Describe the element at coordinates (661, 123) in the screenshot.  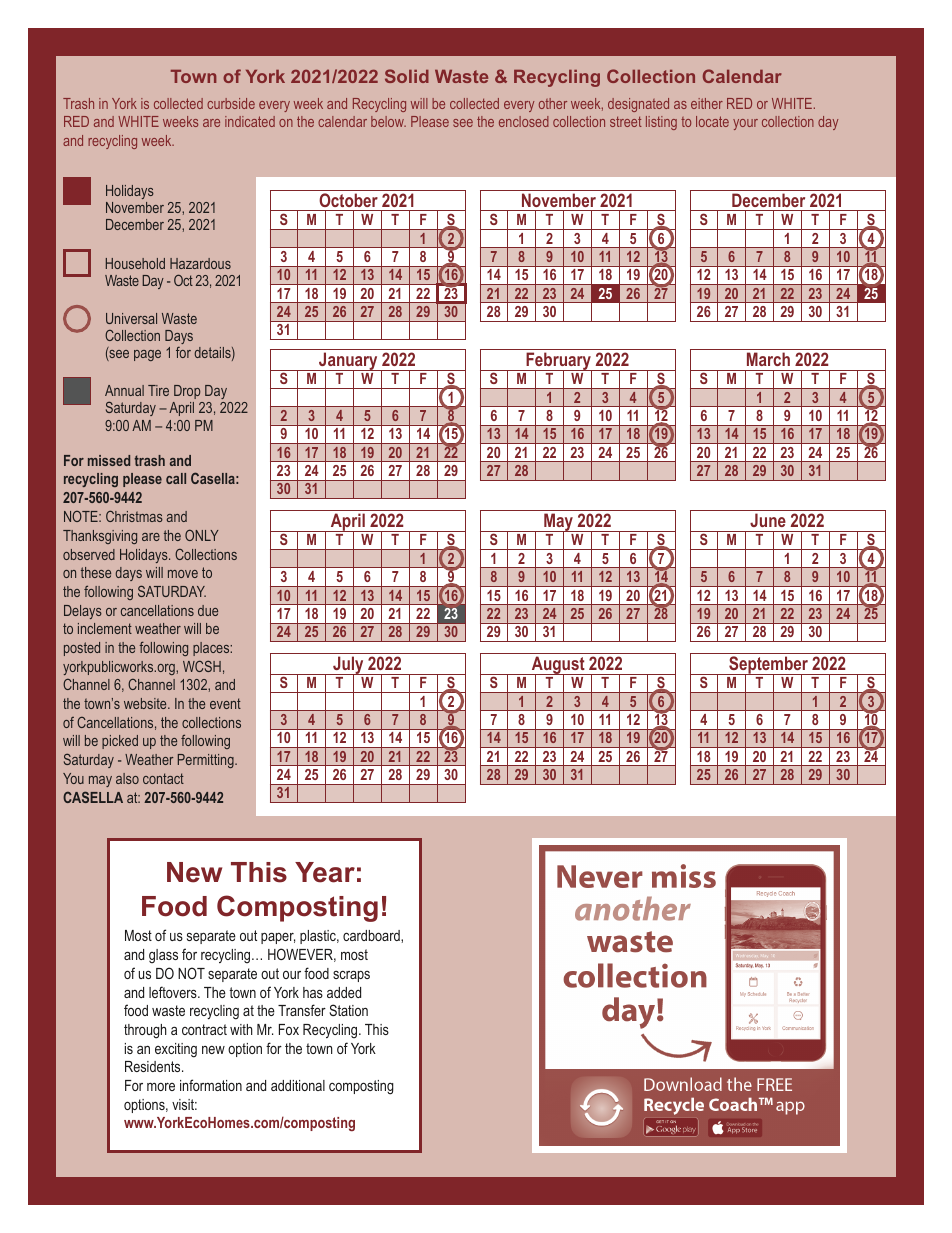
I see `listing` at that location.
